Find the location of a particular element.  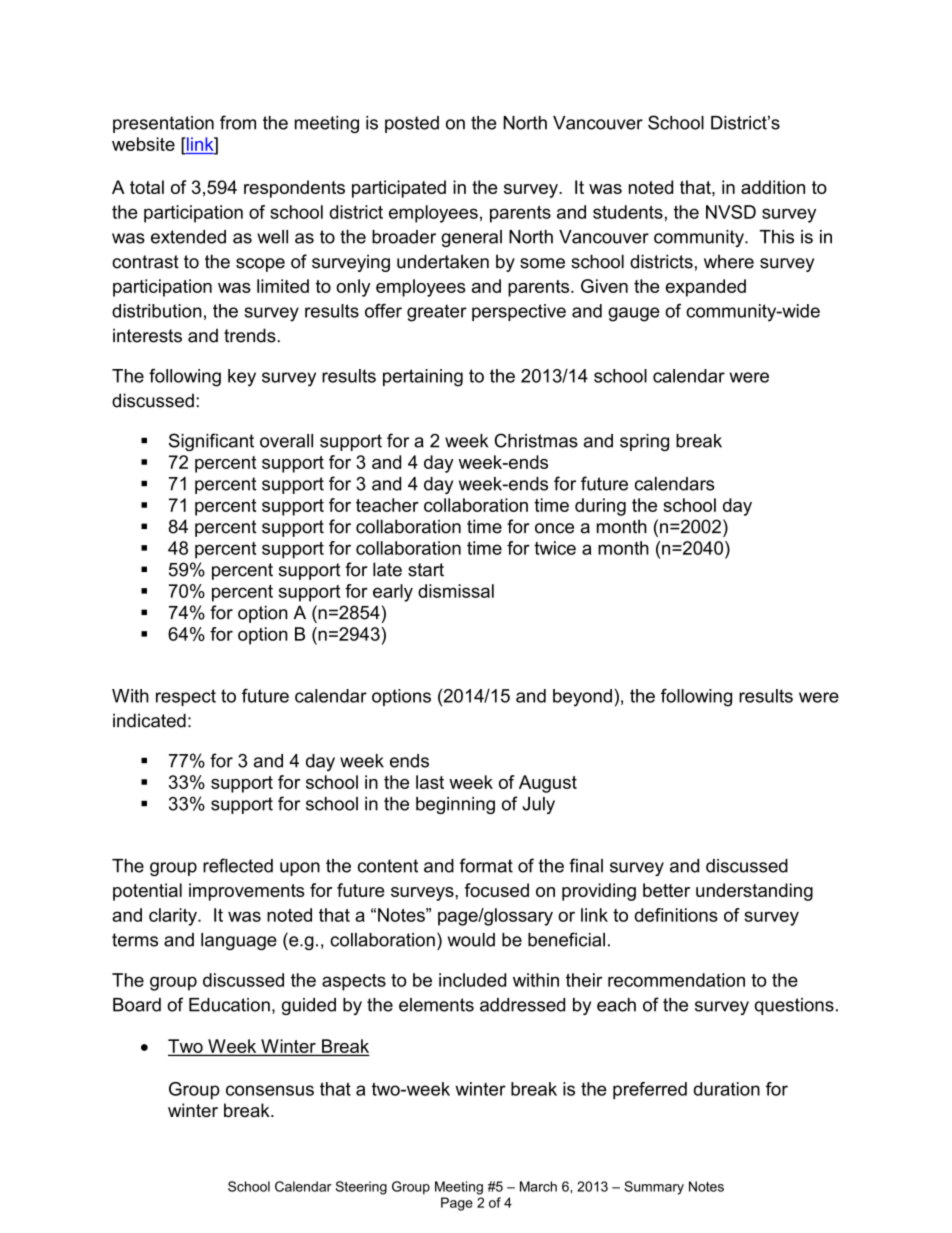

posted is located at coordinates (412, 124).
